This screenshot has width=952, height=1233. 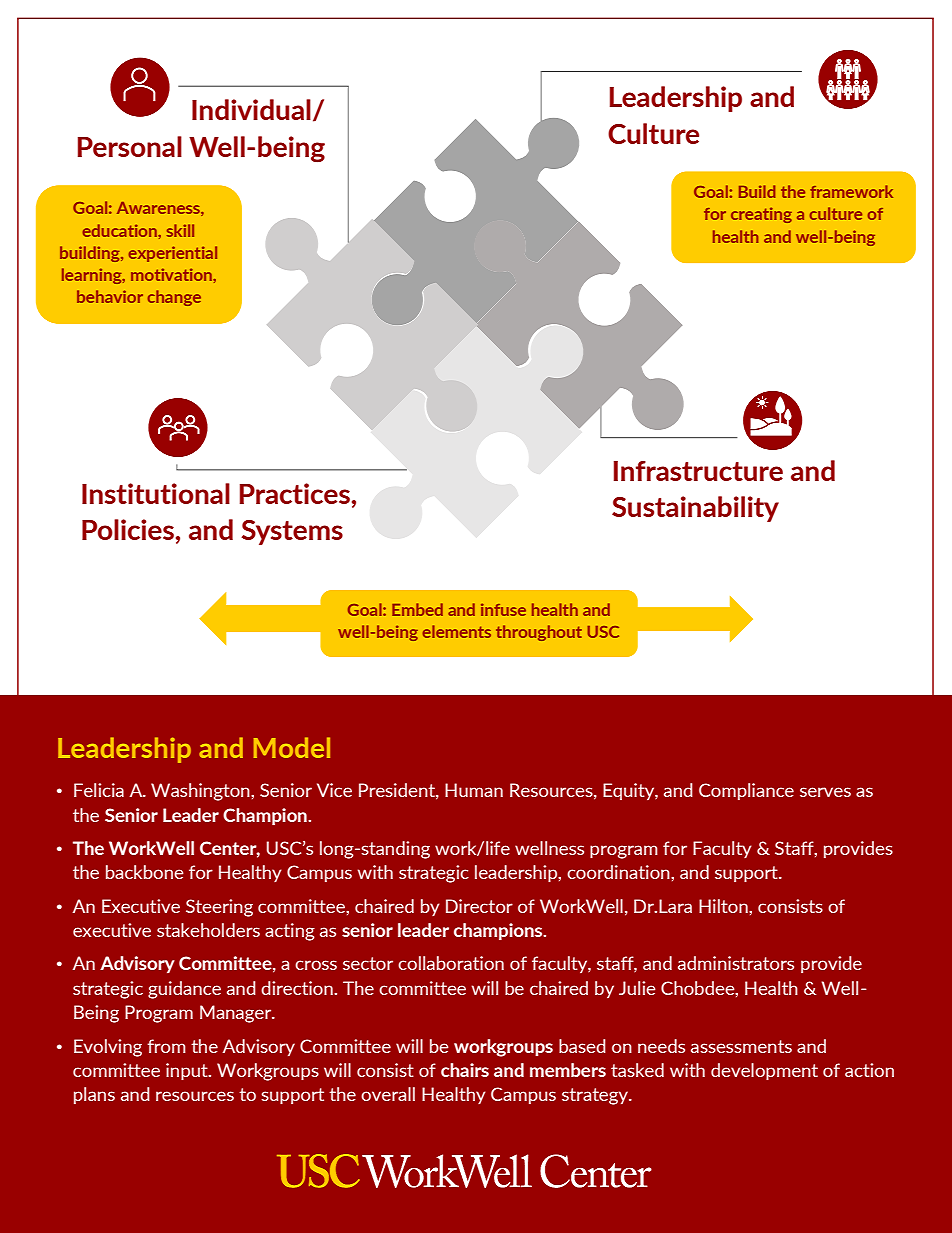 What do you see at coordinates (201, 792) in the screenshot?
I see `Washington` at bounding box center [201, 792].
